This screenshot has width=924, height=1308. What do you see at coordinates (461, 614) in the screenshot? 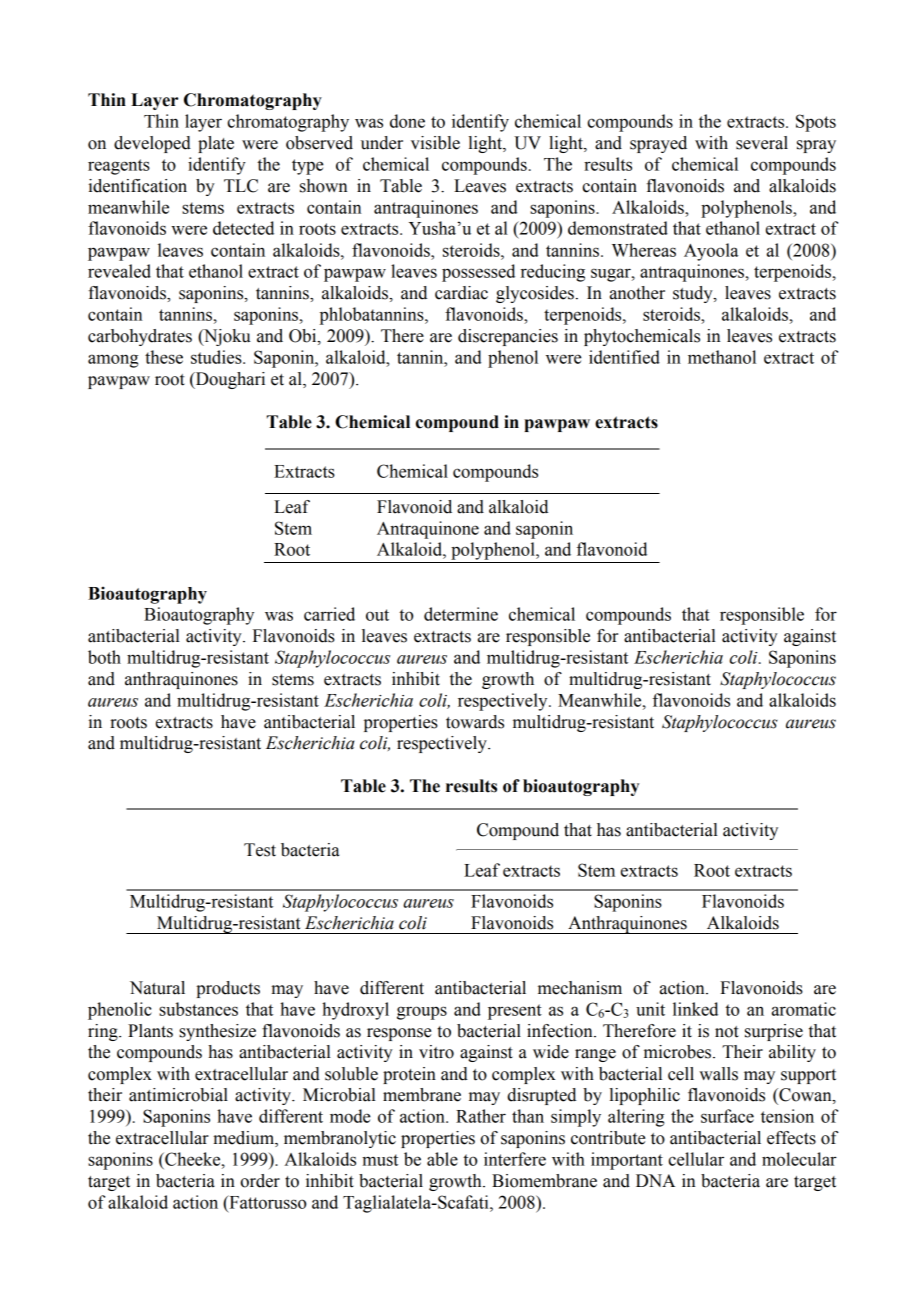
I see `determine` at bounding box center [461, 614].
